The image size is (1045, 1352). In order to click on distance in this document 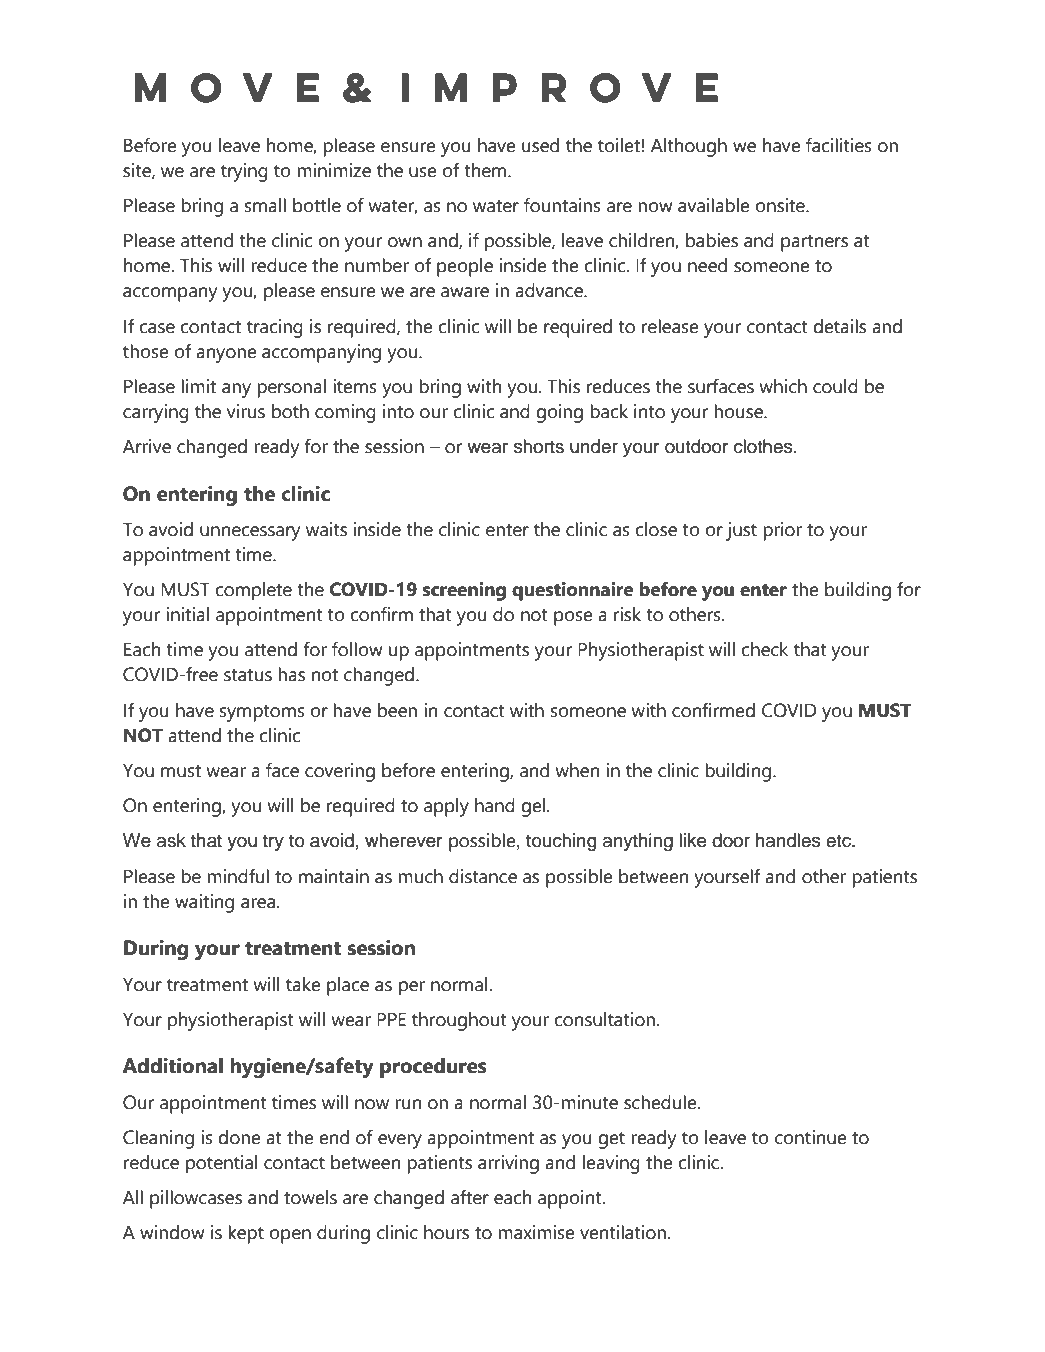, I will do `click(483, 876)`.
